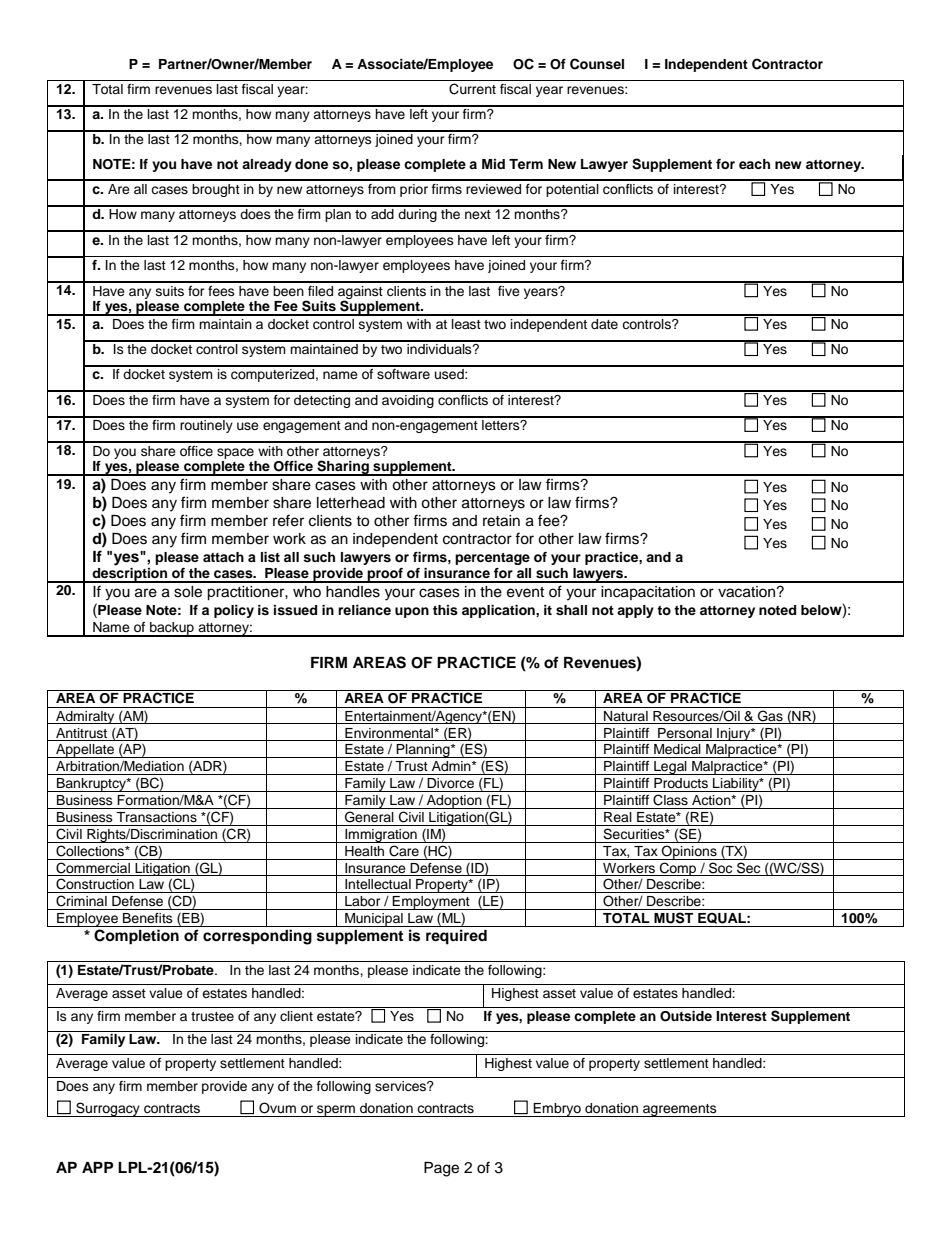 The height and width of the document is (1233, 952). What do you see at coordinates (343, 468) in the document?
I see `Sharing` at bounding box center [343, 468].
